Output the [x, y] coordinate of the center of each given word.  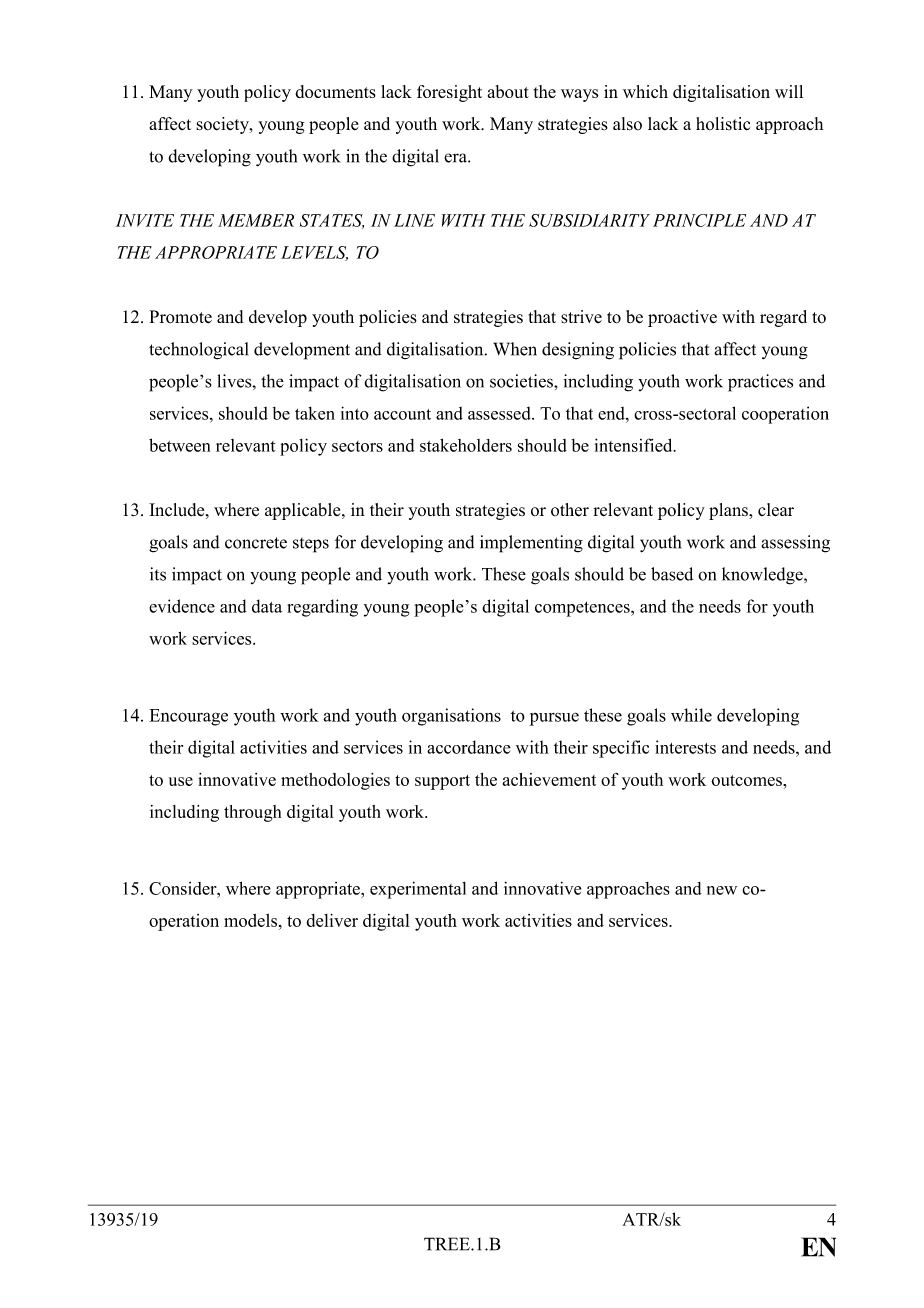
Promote [180, 317]
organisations [451, 717]
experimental [418, 890]
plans [729, 511]
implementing [531, 544]
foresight [449, 93]
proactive [682, 318]
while [691, 715]
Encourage [188, 717]
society [223, 125]
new [722, 890]
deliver [332, 920]
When [515, 349]
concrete [256, 543]
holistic [723, 124]
